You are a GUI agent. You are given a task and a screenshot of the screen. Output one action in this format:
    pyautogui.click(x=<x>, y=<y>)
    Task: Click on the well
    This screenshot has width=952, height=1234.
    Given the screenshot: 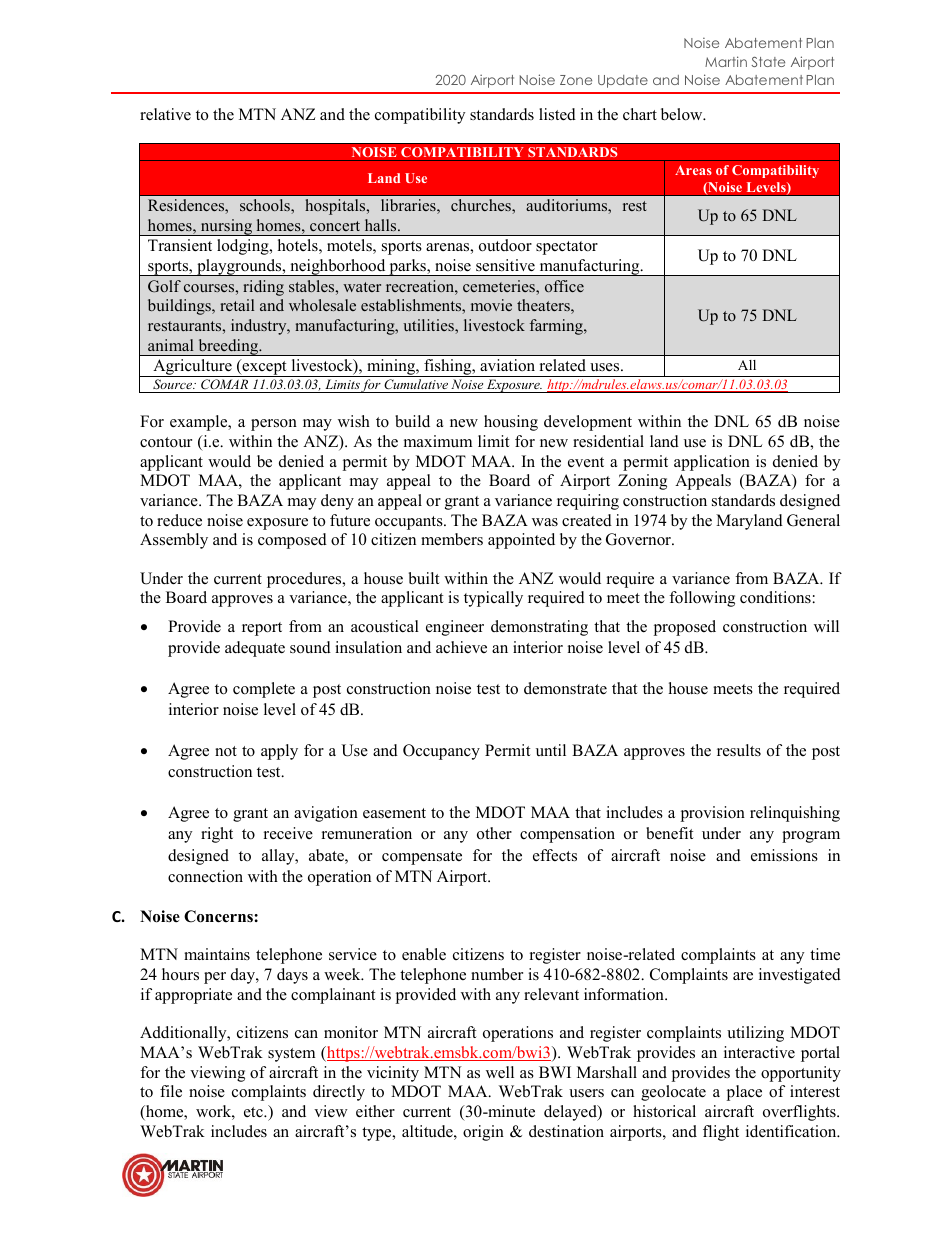 What is the action you would take?
    pyautogui.click(x=500, y=1072)
